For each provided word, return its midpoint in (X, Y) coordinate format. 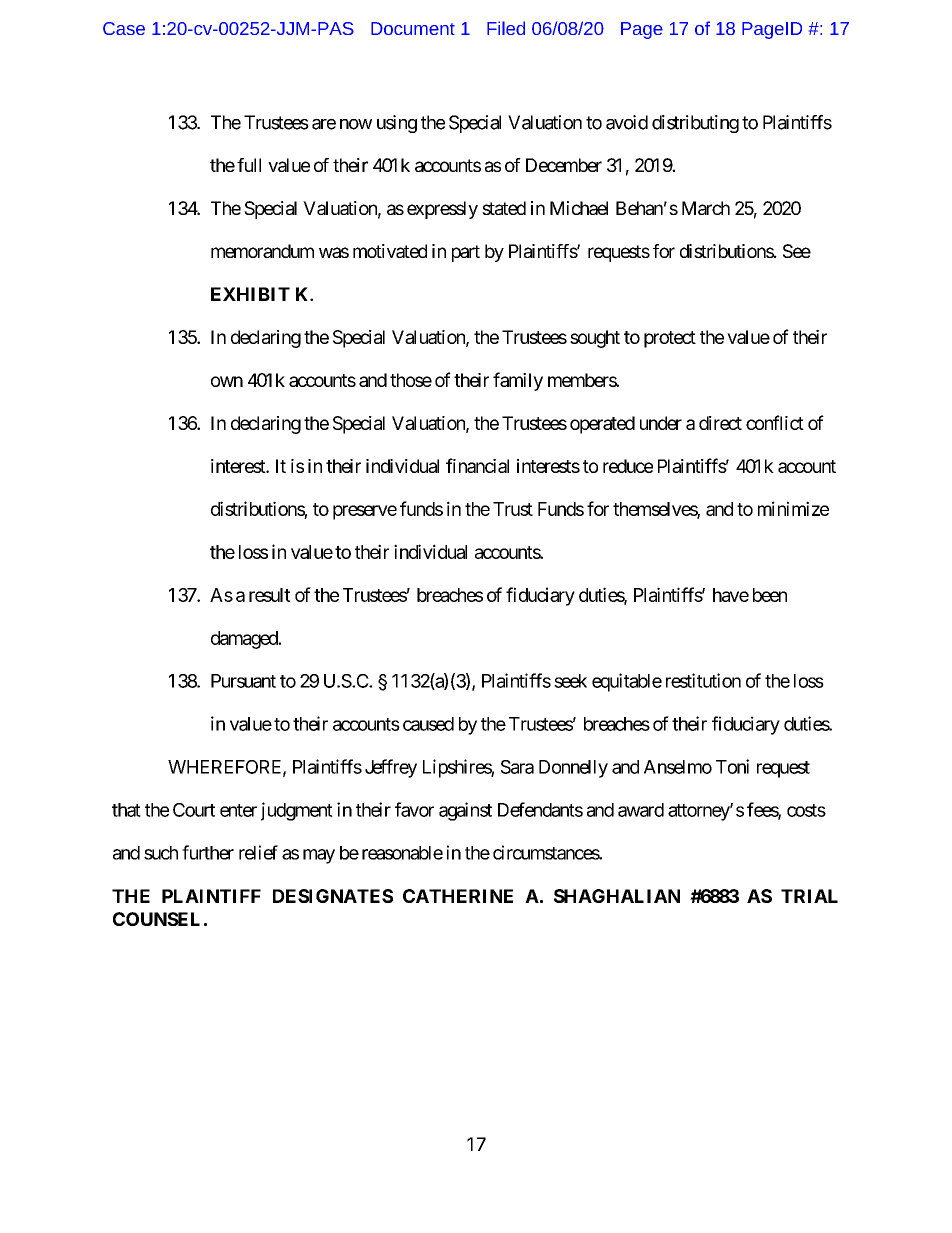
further (208, 852)
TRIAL (809, 896)
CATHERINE (458, 896)
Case (124, 28)
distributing (695, 124)
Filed (506, 28)
